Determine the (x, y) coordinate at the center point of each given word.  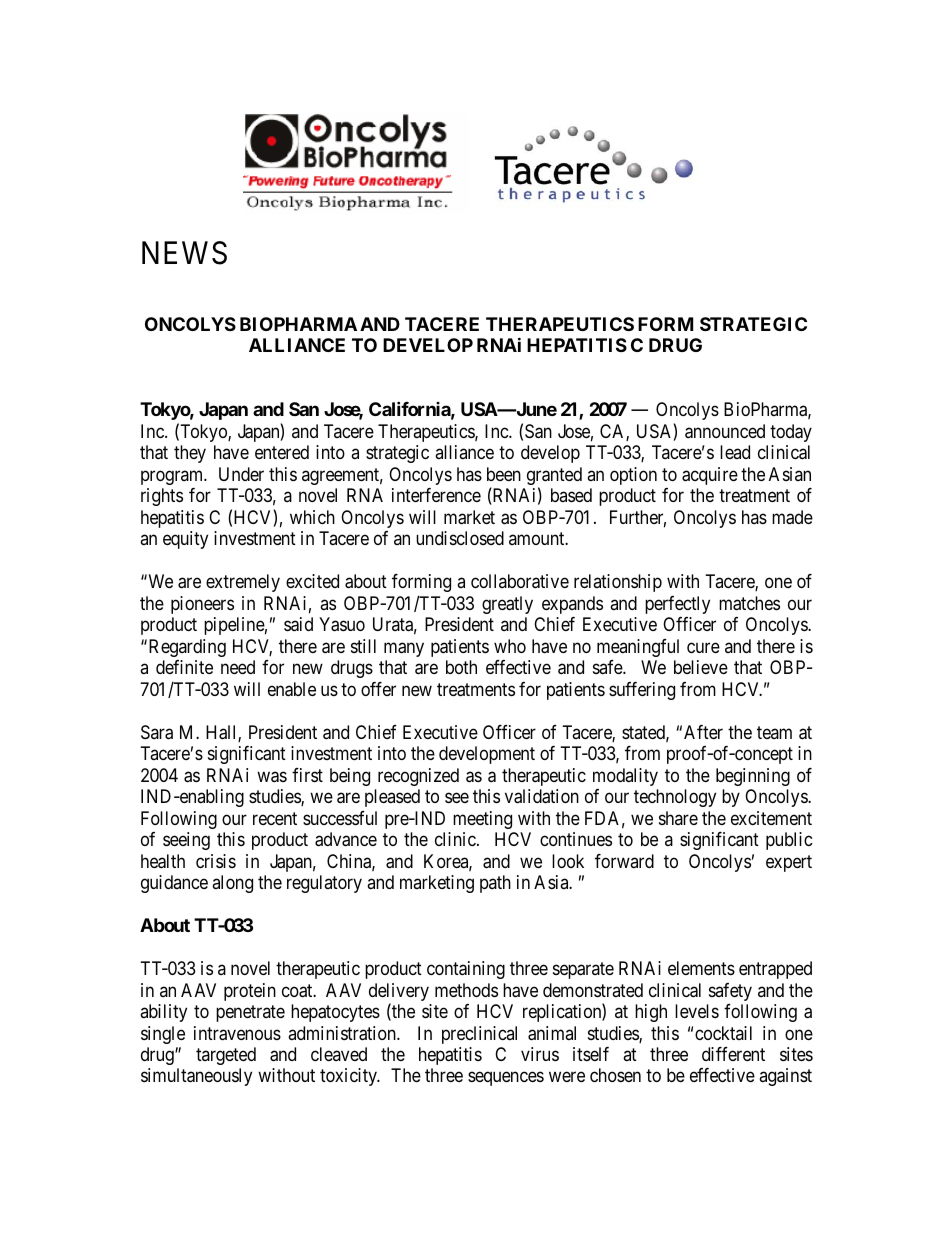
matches (749, 603)
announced (725, 431)
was (272, 777)
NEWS (184, 253)
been (504, 474)
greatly (507, 605)
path (495, 884)
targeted (226, 1056)
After (703, 732)
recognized (418, 777)
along (232, 884)
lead (735, 452)
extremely (243, 583)
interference (436, 495)
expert (789, 863)
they (190, 454)
